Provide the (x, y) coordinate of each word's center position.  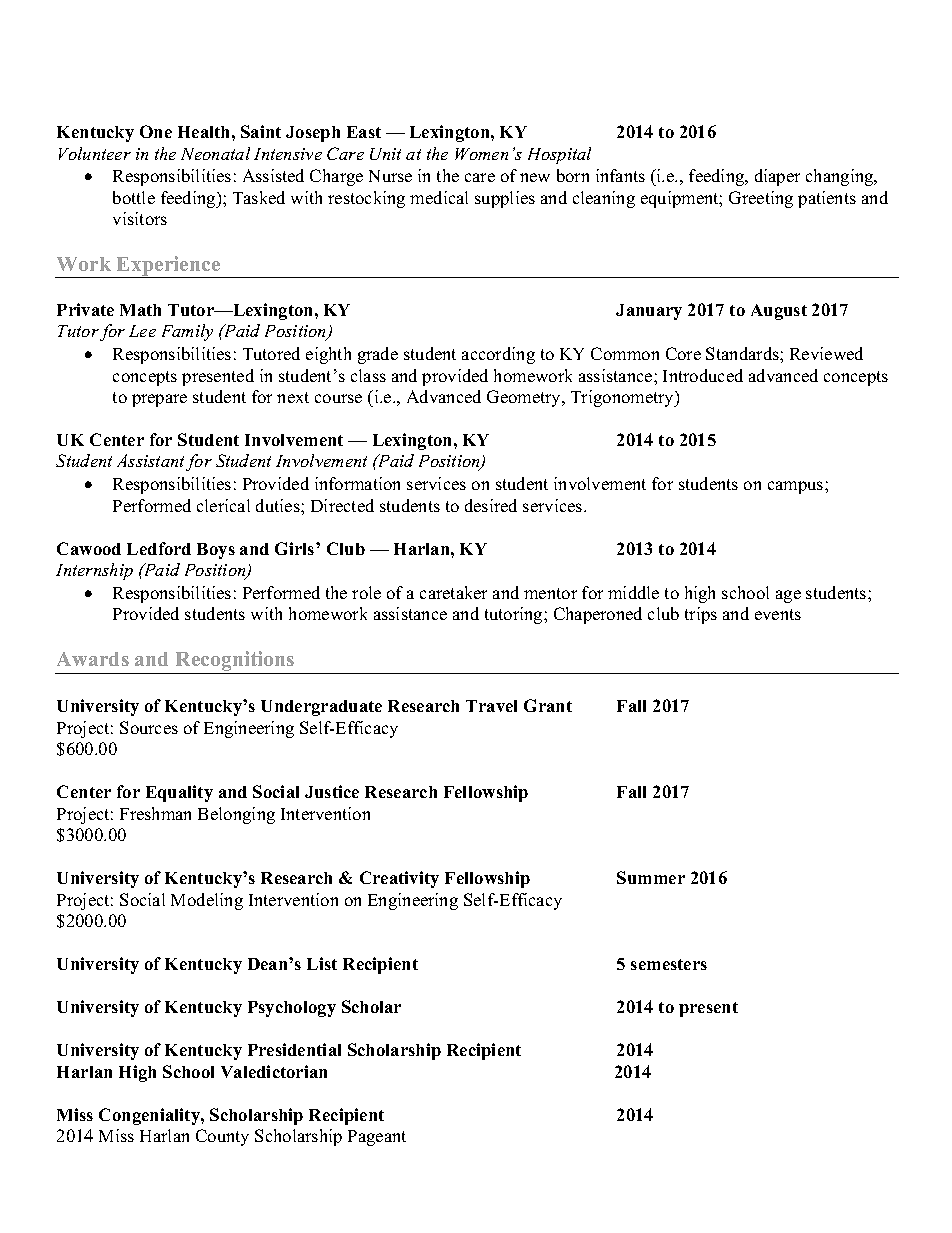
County (222, 1137)
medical (439, 197)
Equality (179, 793)
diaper (777, 177)
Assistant (150, 460)
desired (491, 505)
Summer (651, 877)
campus (797, 487)
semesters (669, 964)
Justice (332, 791)
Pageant (377, 1138)
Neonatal (215, 153)
